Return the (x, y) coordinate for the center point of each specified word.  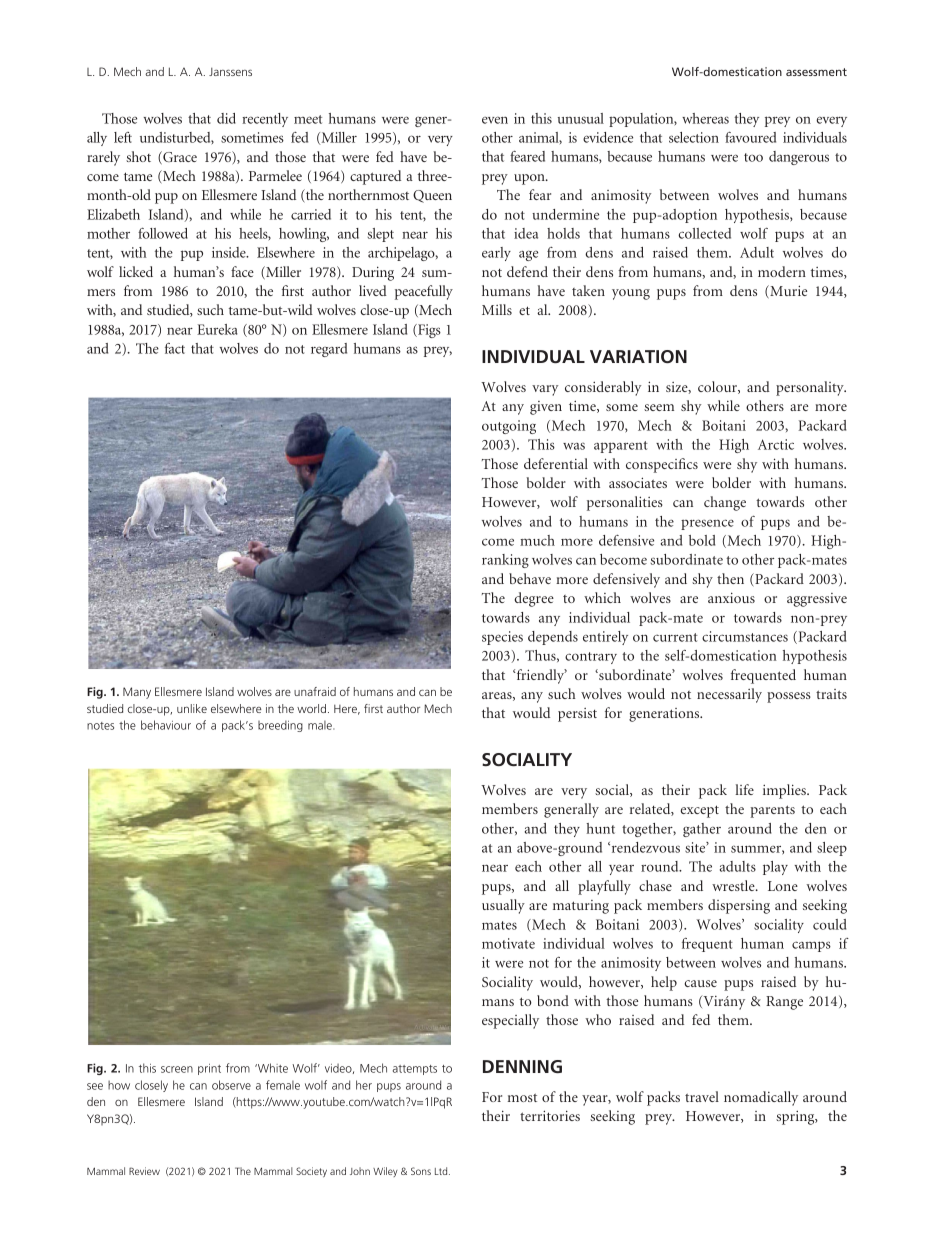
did (226, 118)
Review (144, 1171)
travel (702, 1096)
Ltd (442, 1171)
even (495, 120)
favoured (750, 137)
